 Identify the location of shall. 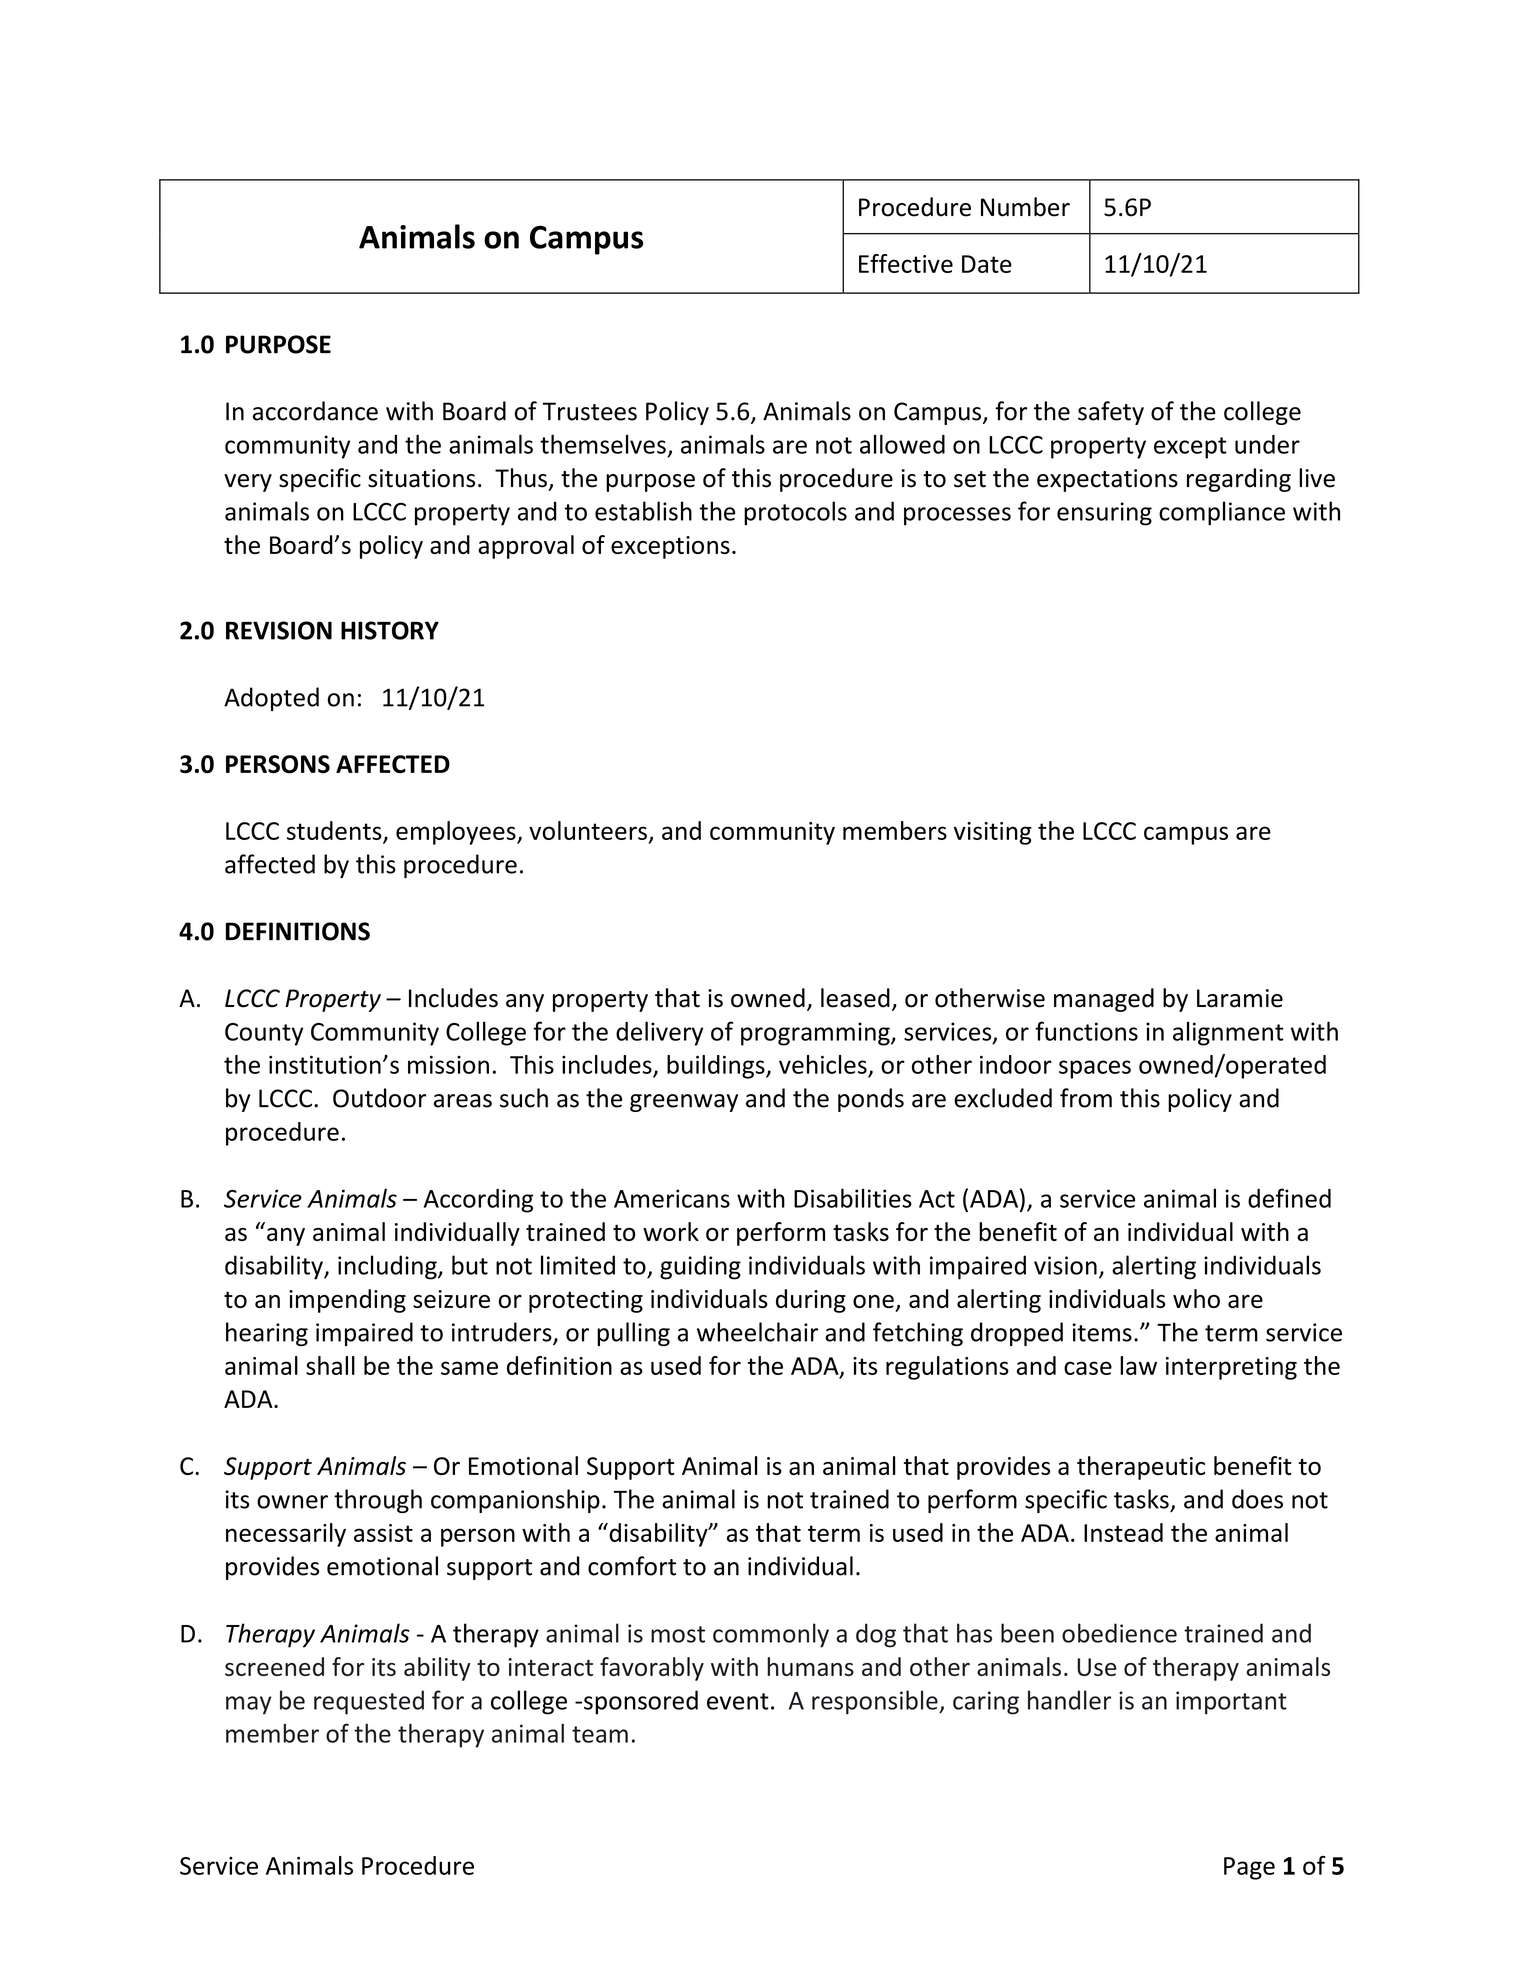
(330, 1365).
